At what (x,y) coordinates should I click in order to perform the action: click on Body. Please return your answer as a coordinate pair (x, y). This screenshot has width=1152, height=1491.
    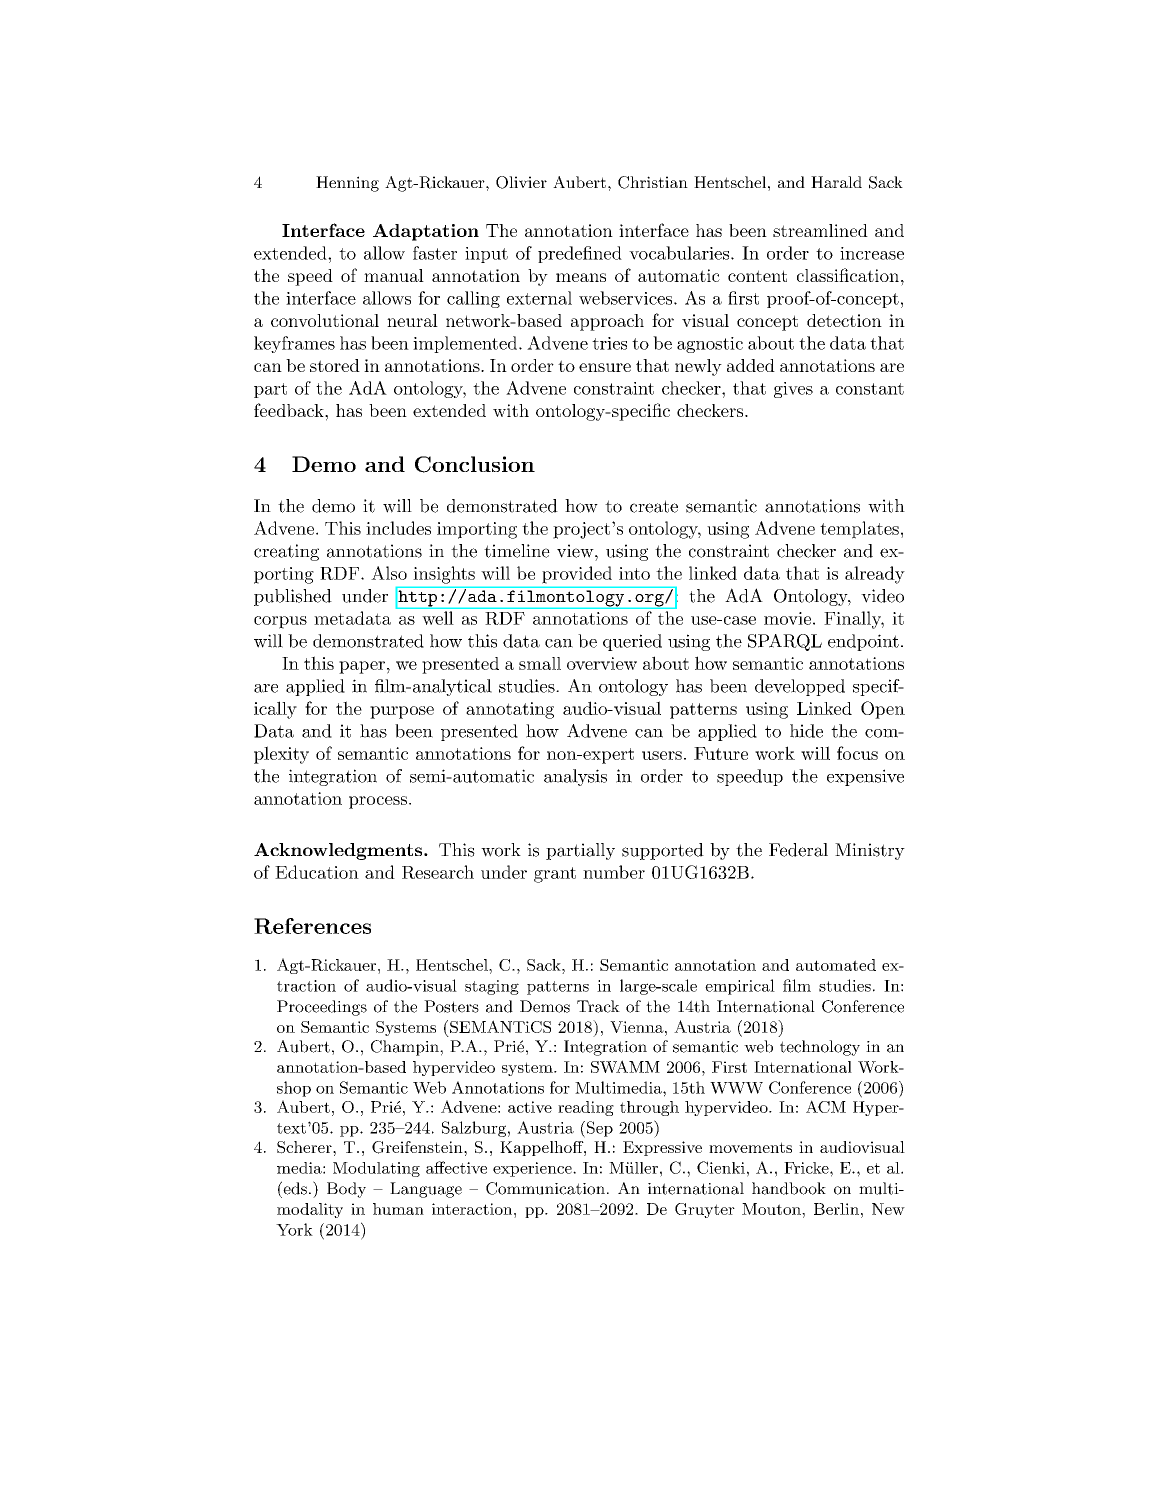
    Looking at the image, I should click on (346, 1190).
